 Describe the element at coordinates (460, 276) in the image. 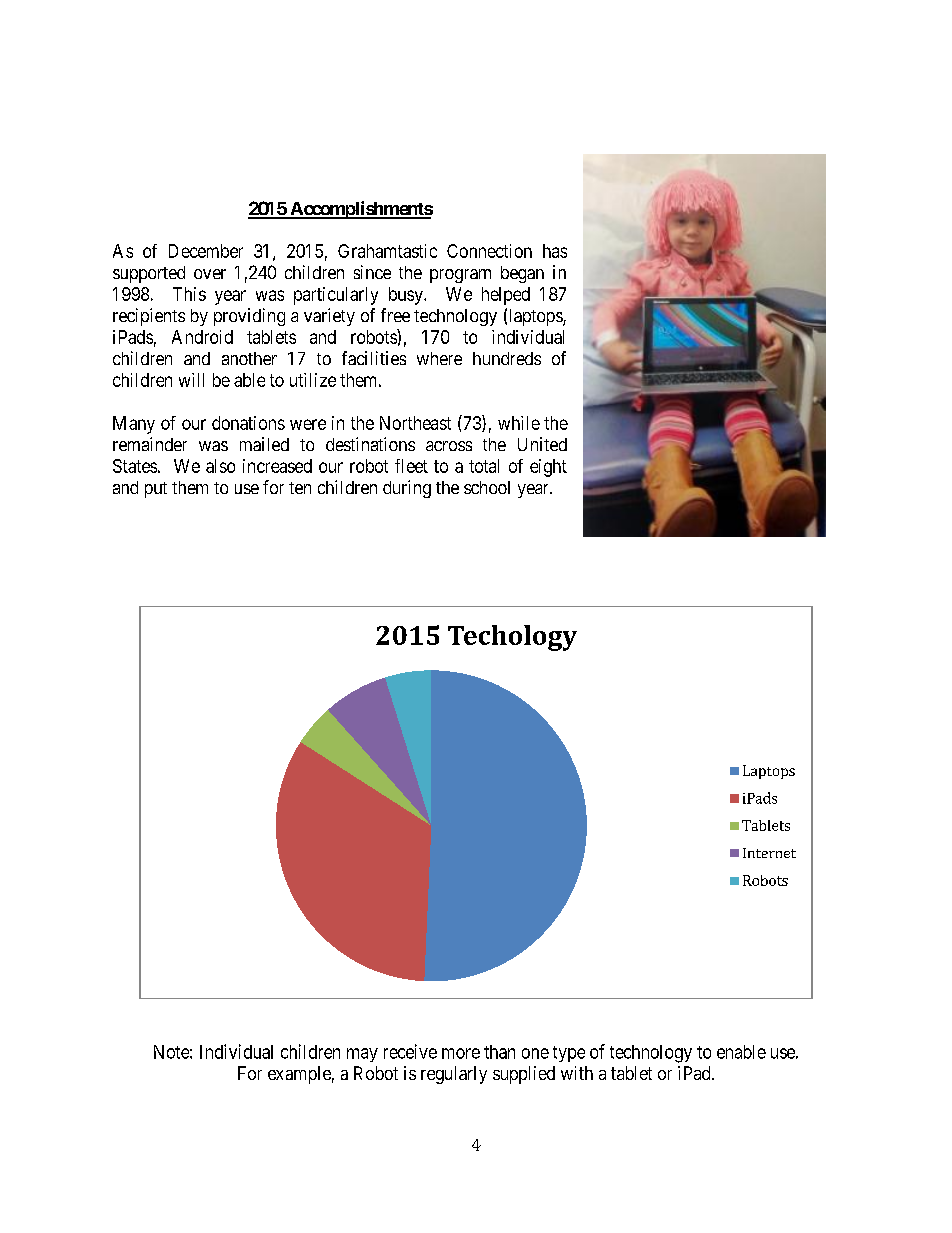

I see `program` at that location.
